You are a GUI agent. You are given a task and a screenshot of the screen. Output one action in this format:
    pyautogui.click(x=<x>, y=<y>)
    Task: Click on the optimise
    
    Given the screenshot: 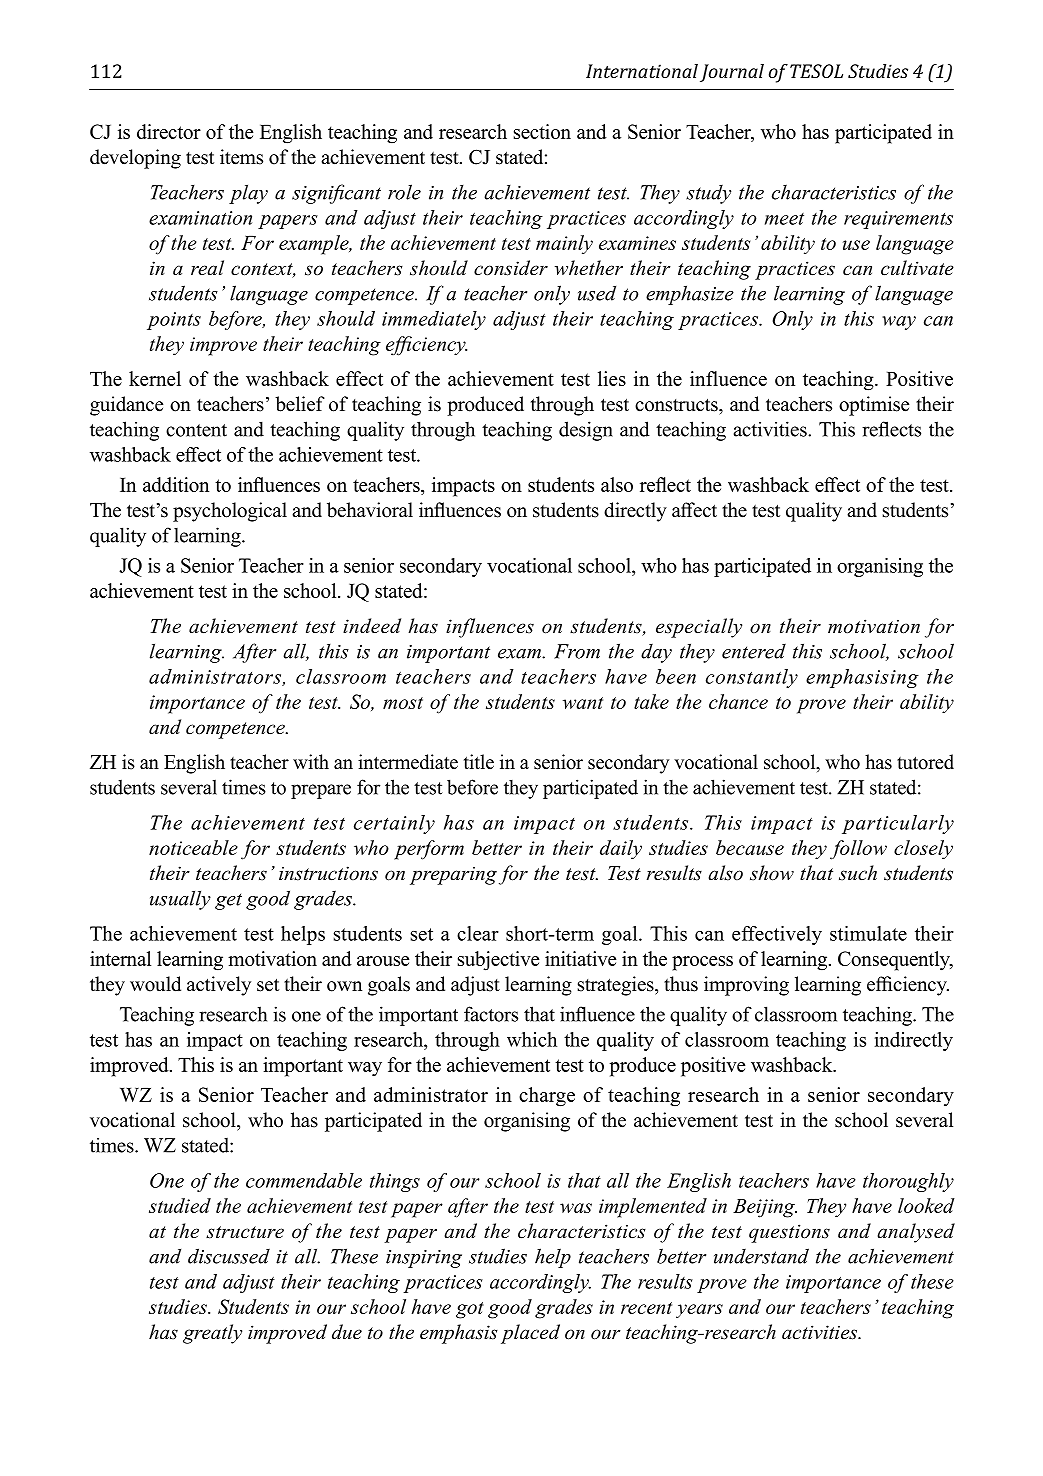 What is the action you would take?
    pyautogui.click(x=874, y=406)
